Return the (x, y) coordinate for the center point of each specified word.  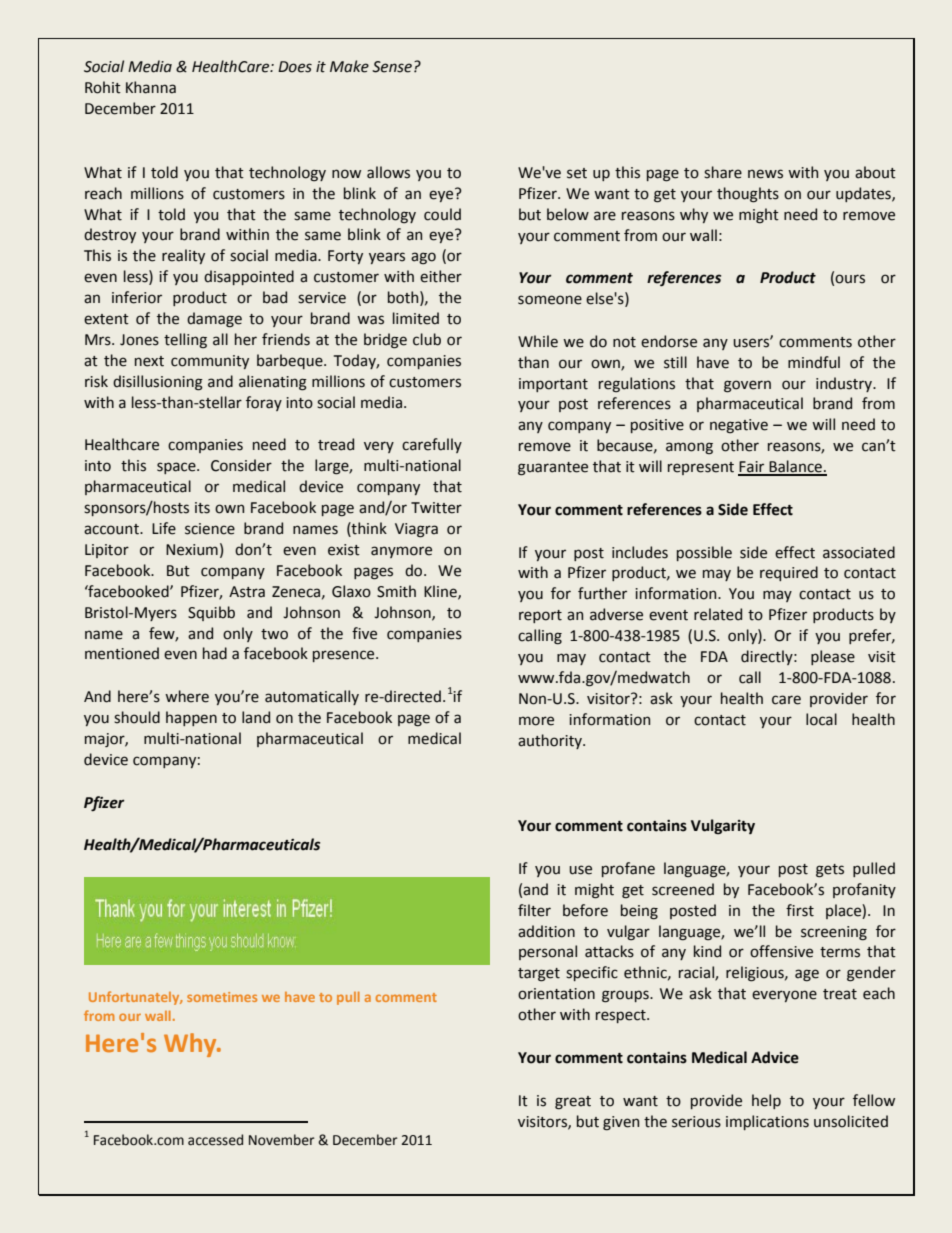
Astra (247, 592)
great (573, 1103)
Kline (441, 592)
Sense (392, 67)
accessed (215, 1140)
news (765, 174)
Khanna (151, 87)
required (789, 573)
